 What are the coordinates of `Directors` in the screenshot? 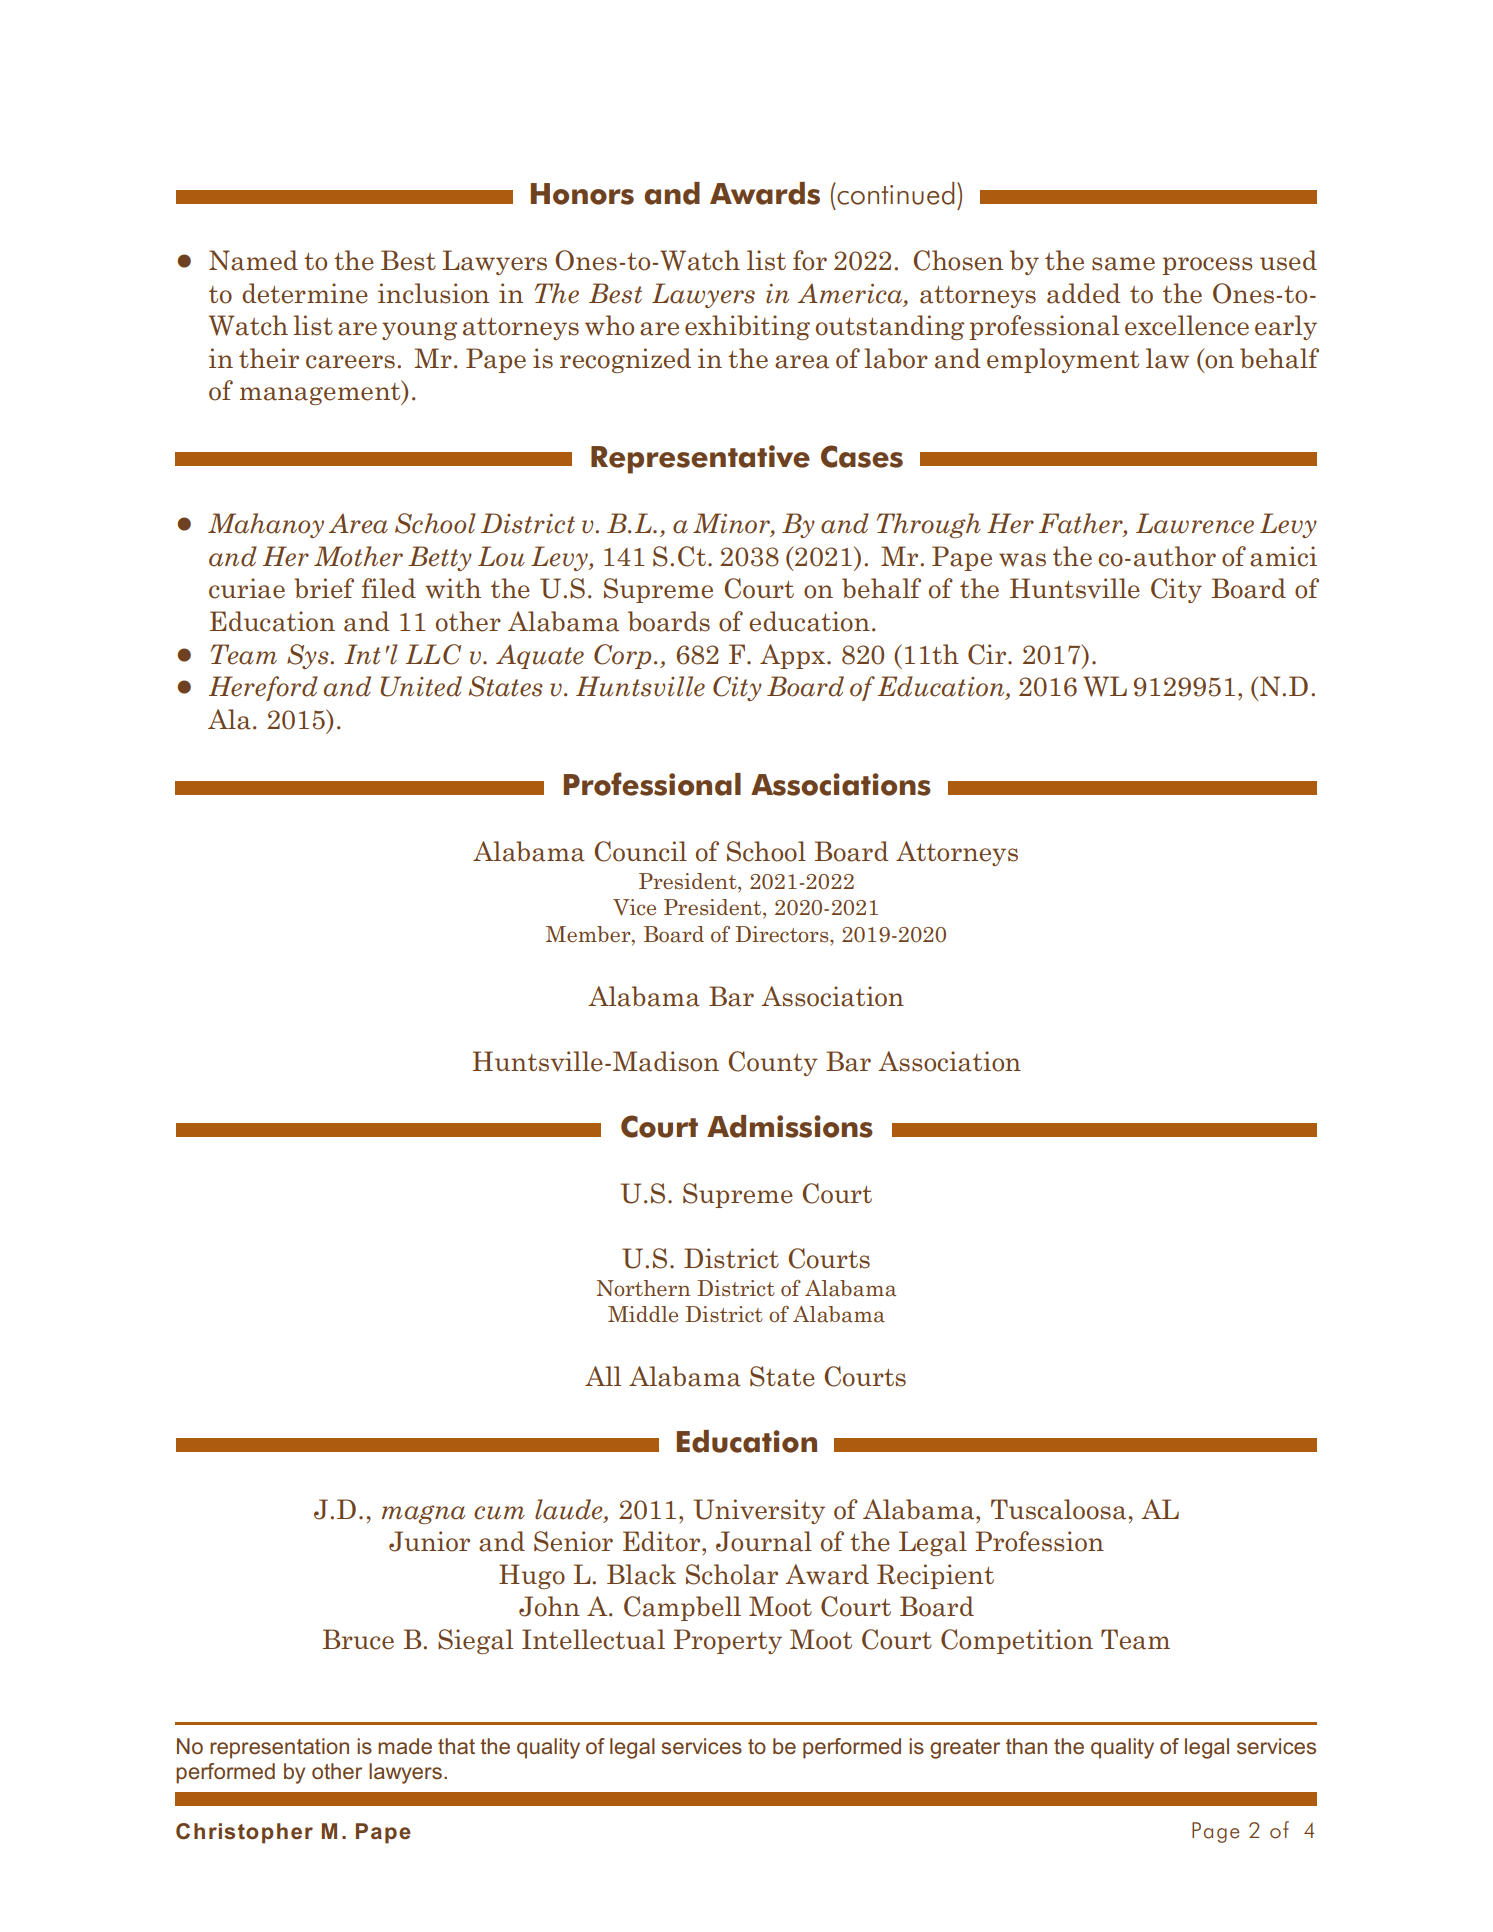 It's located at (783, 934).
